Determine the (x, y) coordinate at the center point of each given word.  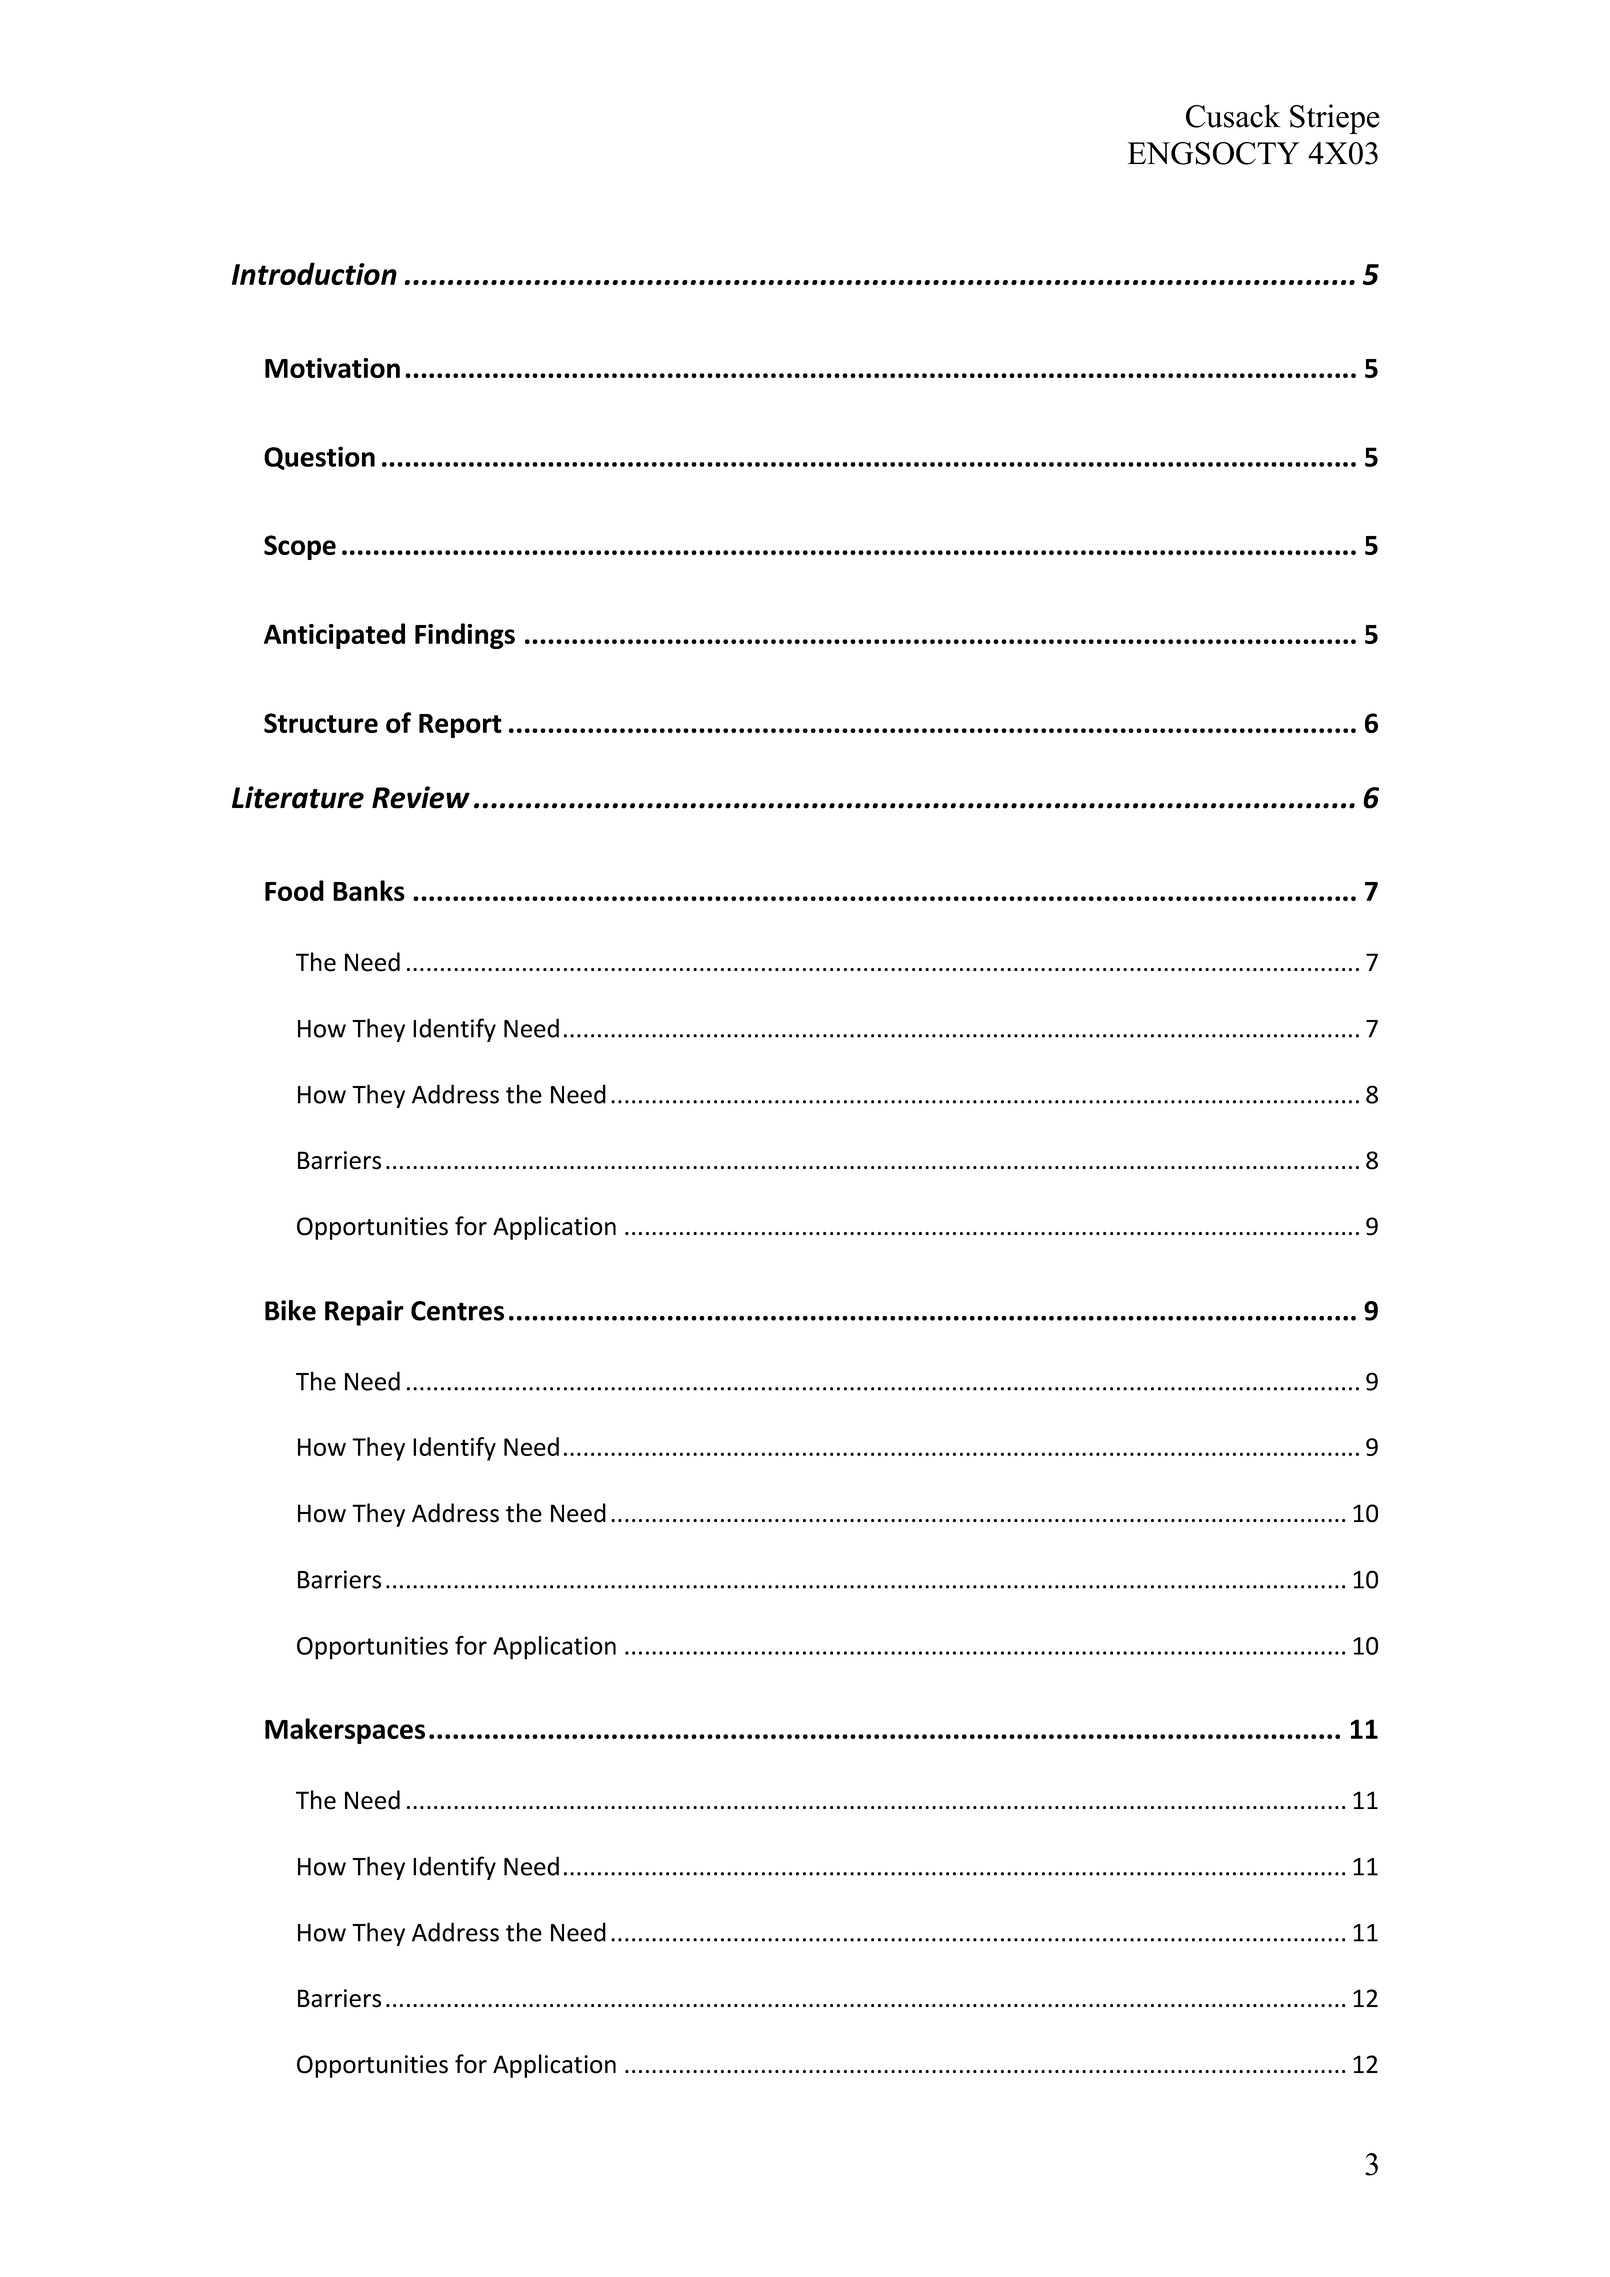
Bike (290, 1310)
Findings (465, 636)
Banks (369, 890)
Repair (364, 1313)
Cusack (1233, 116)
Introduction (314, 273)
